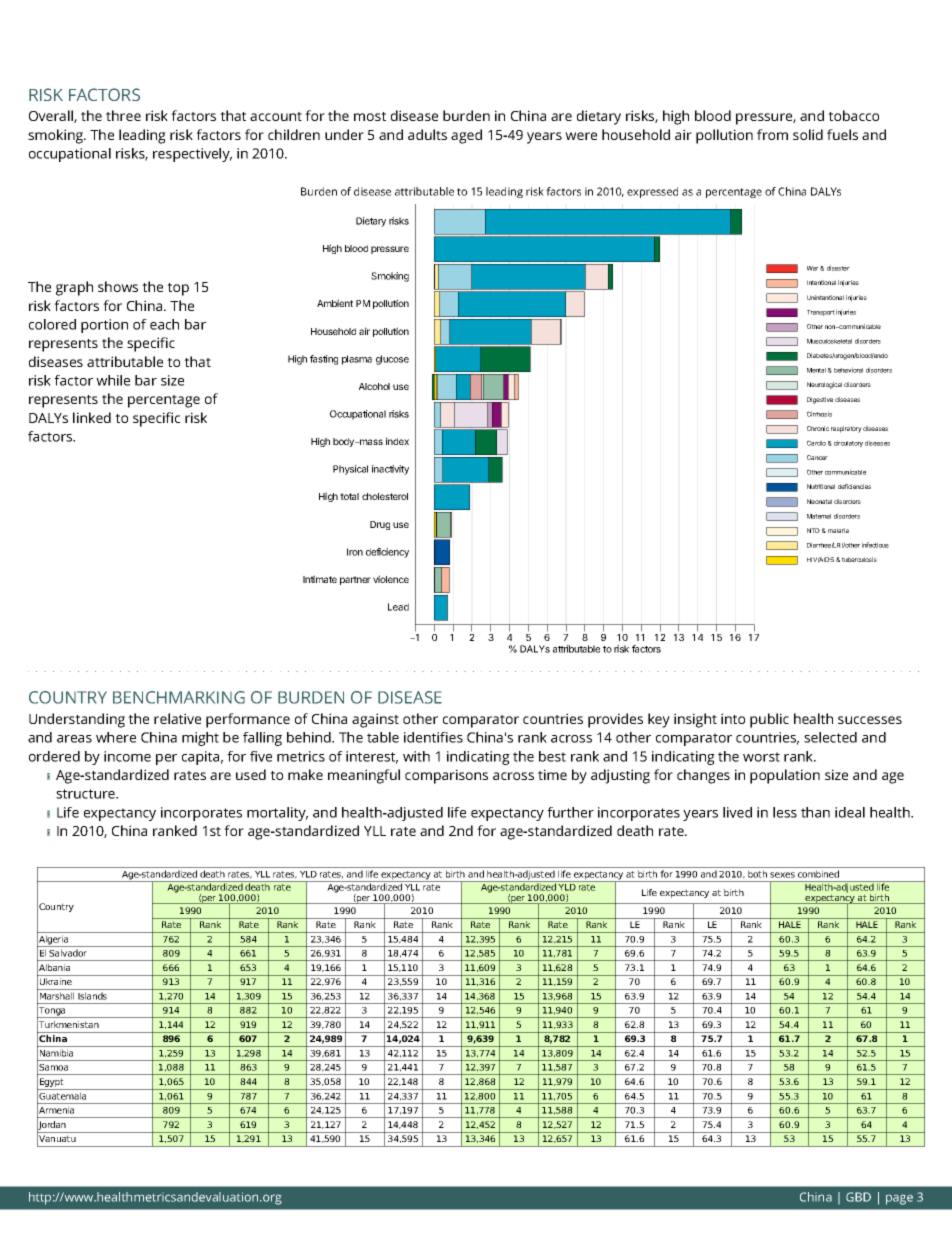  What do you see at coordinates (782, 875) in the screenshot?
I see `sexes` at bounding box center [782, 875].
